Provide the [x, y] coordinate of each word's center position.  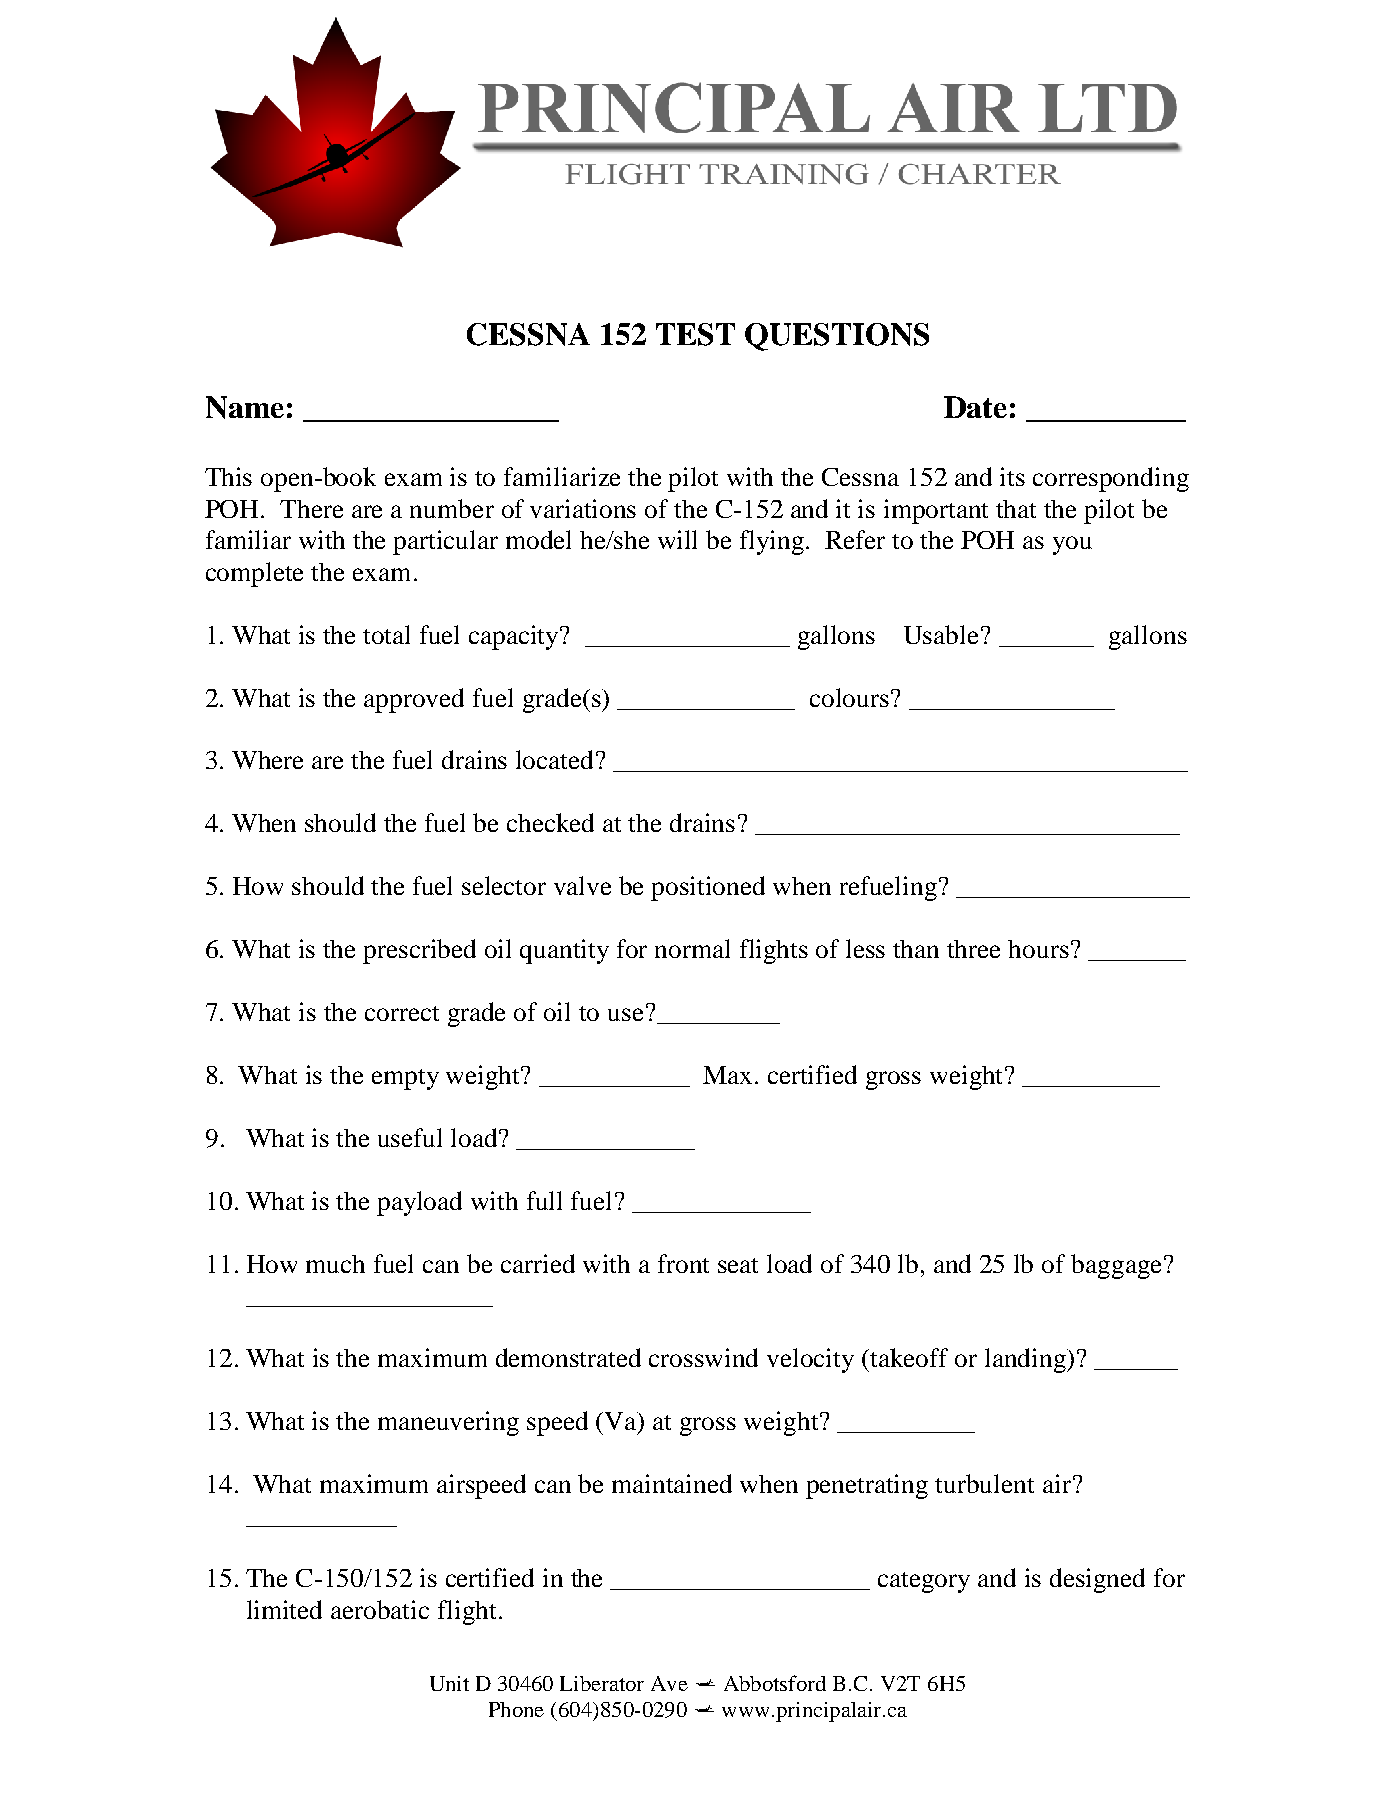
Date [975, 407]
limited [284, 1609]
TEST [695, 334]
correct [402, 1013]
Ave [669, 1683]
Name [245, 407]
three [973, 949]
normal [692, 948]
